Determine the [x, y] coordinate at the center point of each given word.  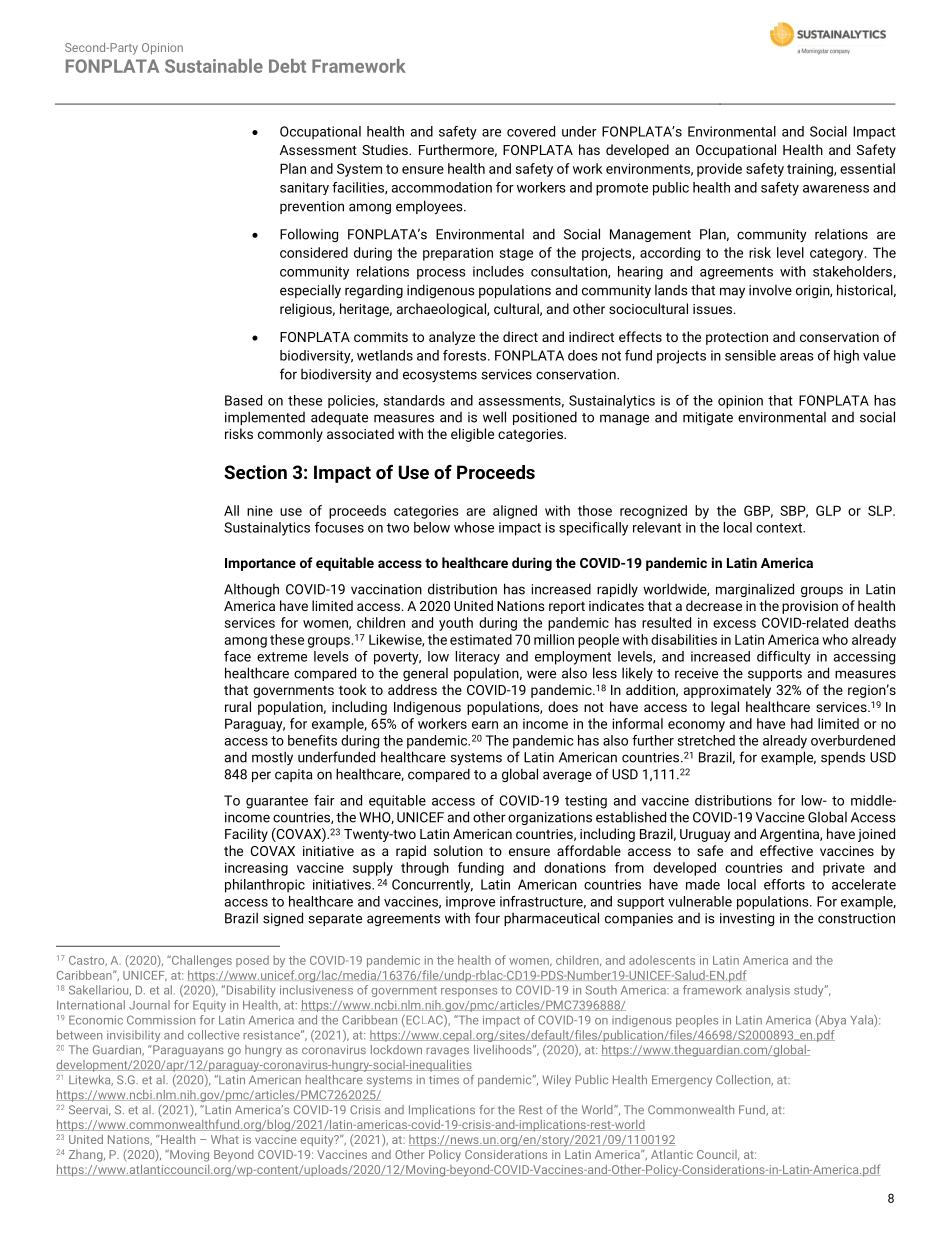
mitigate [708, 418]
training [811, 170]
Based [243, 400]
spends [843, 758]
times [444, 1079]
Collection [744, 1080]
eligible [472, 435]
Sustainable [214, 66]
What [225, 1139]
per [261, 776]
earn [485, 725]
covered [531, 131]
